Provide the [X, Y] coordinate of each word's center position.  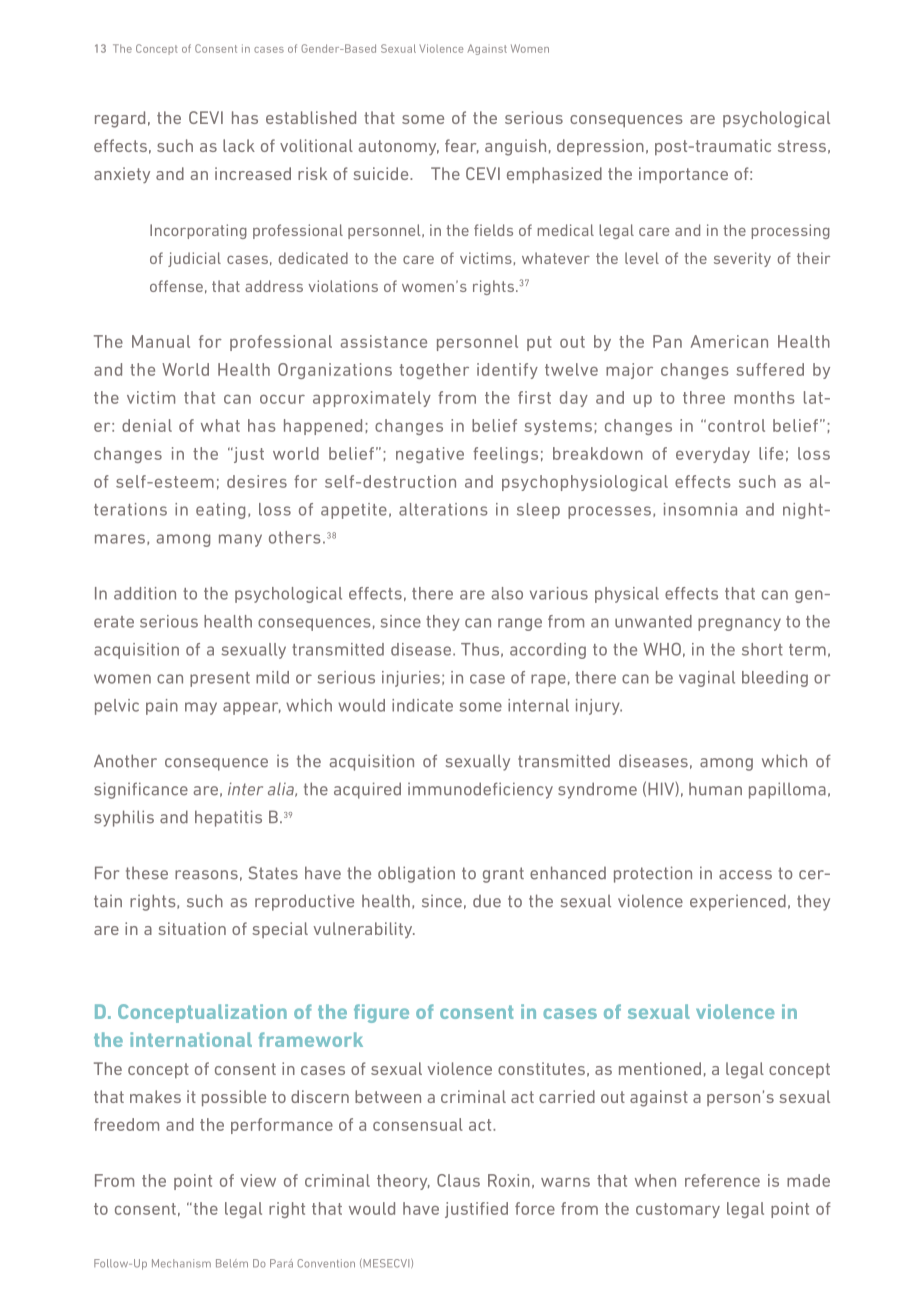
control [736, 425]
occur [282, 399]
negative [430, 455]
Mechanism [181, 1263]
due [487, 901]
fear [462, 146]
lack [239, 145]
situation [192, 928]
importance [683, 175]
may [201, 708]
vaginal [707, 679]
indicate [422, 705]
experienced [738, 902]
